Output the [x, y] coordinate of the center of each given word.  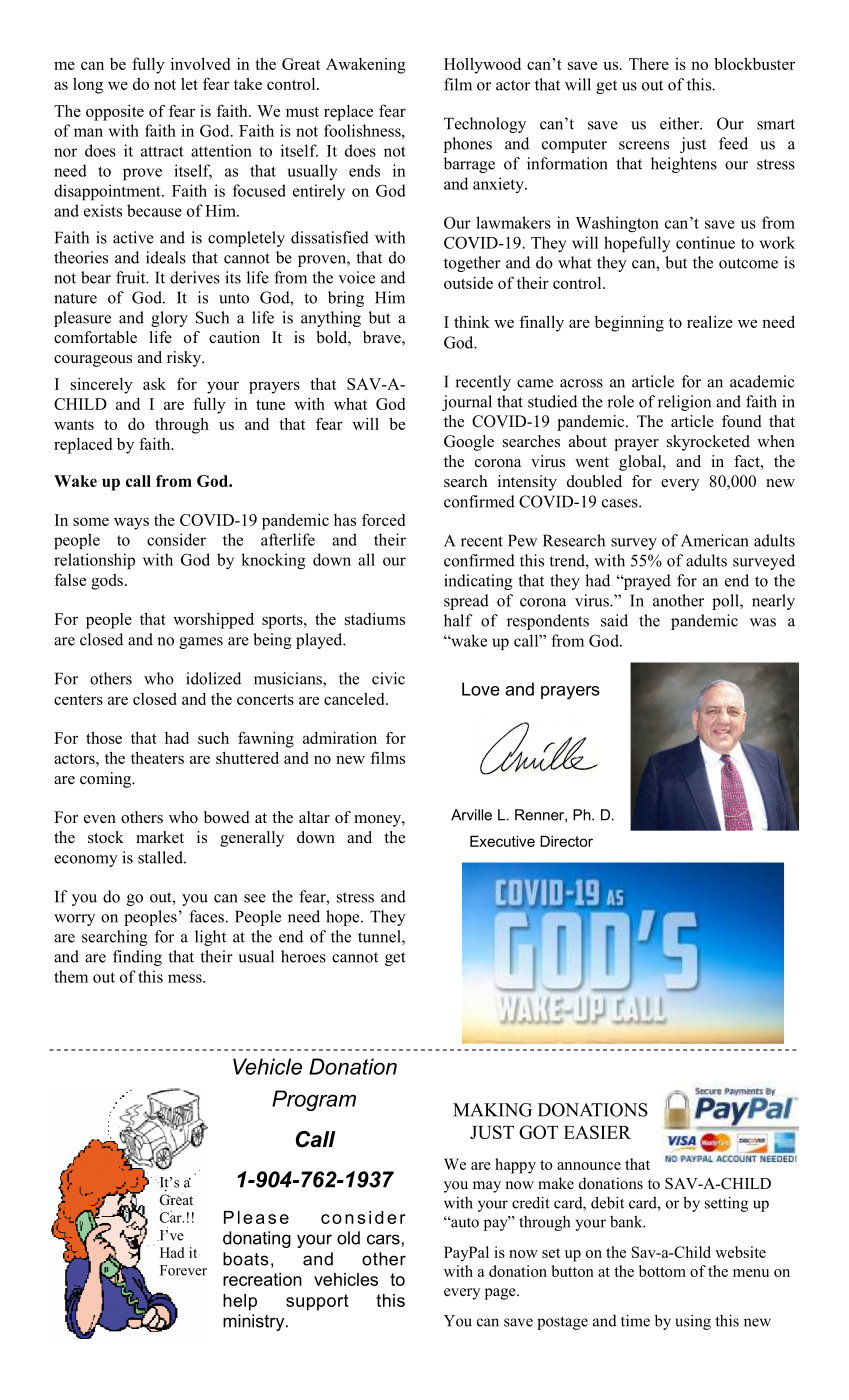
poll [726, 602]
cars [383, 1239]
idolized [213, 678]
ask [154, 384]
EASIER [597, 1132]
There [649, 63]
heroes [303, 956]
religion [684, 403]
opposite [115, 113]
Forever [183, 1270]
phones [468, 145]
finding [137, 958]
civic [388, 678]
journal [467, 403]
